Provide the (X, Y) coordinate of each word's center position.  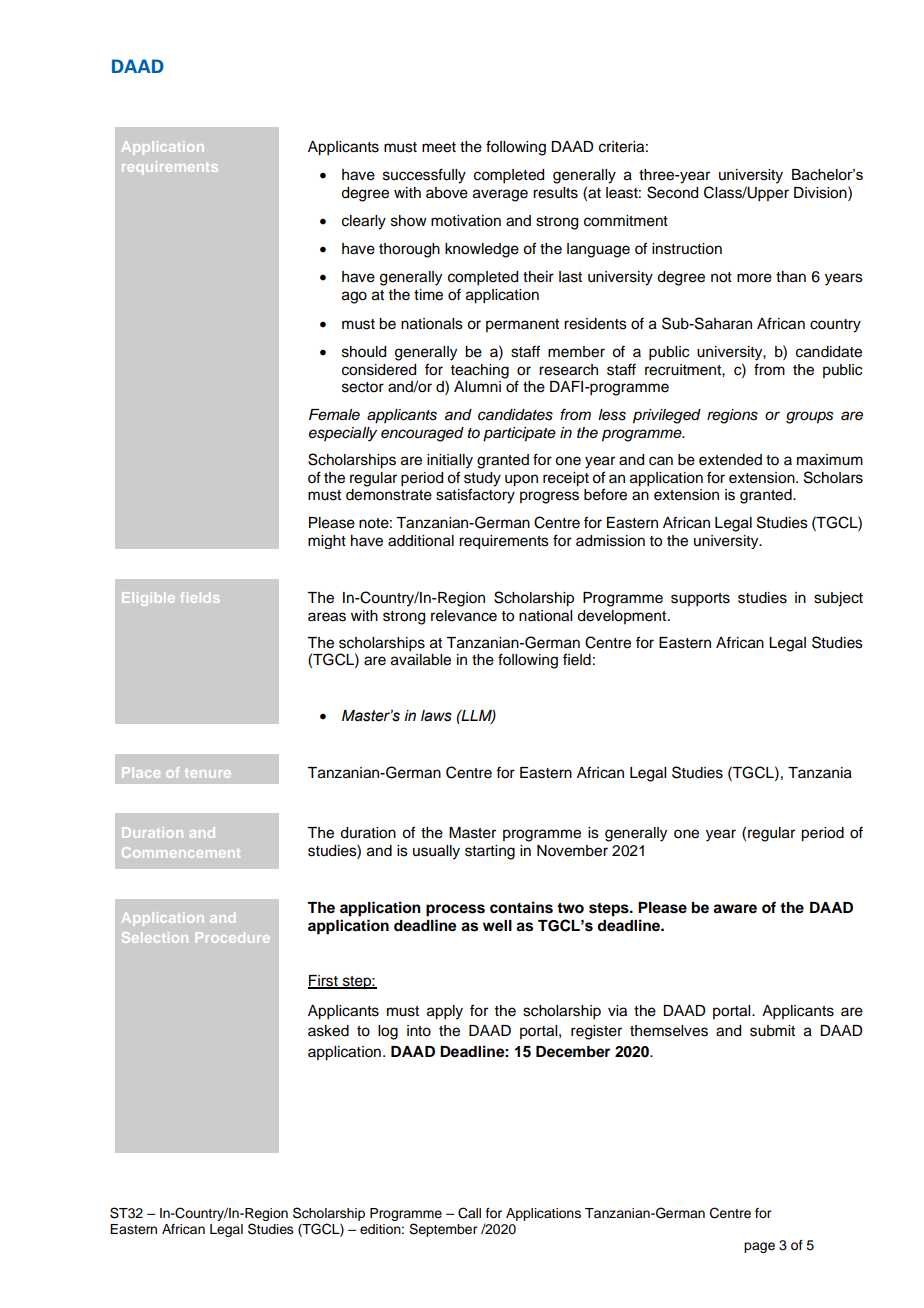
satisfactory (475, 496)
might (327, 542)
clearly (364, 222)
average (500, 195)
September (443, 1230)
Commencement (181, 852)
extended (730, 460)
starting (490, 852)
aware (735, 909)
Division (821, 192)
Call (469, 1213)
